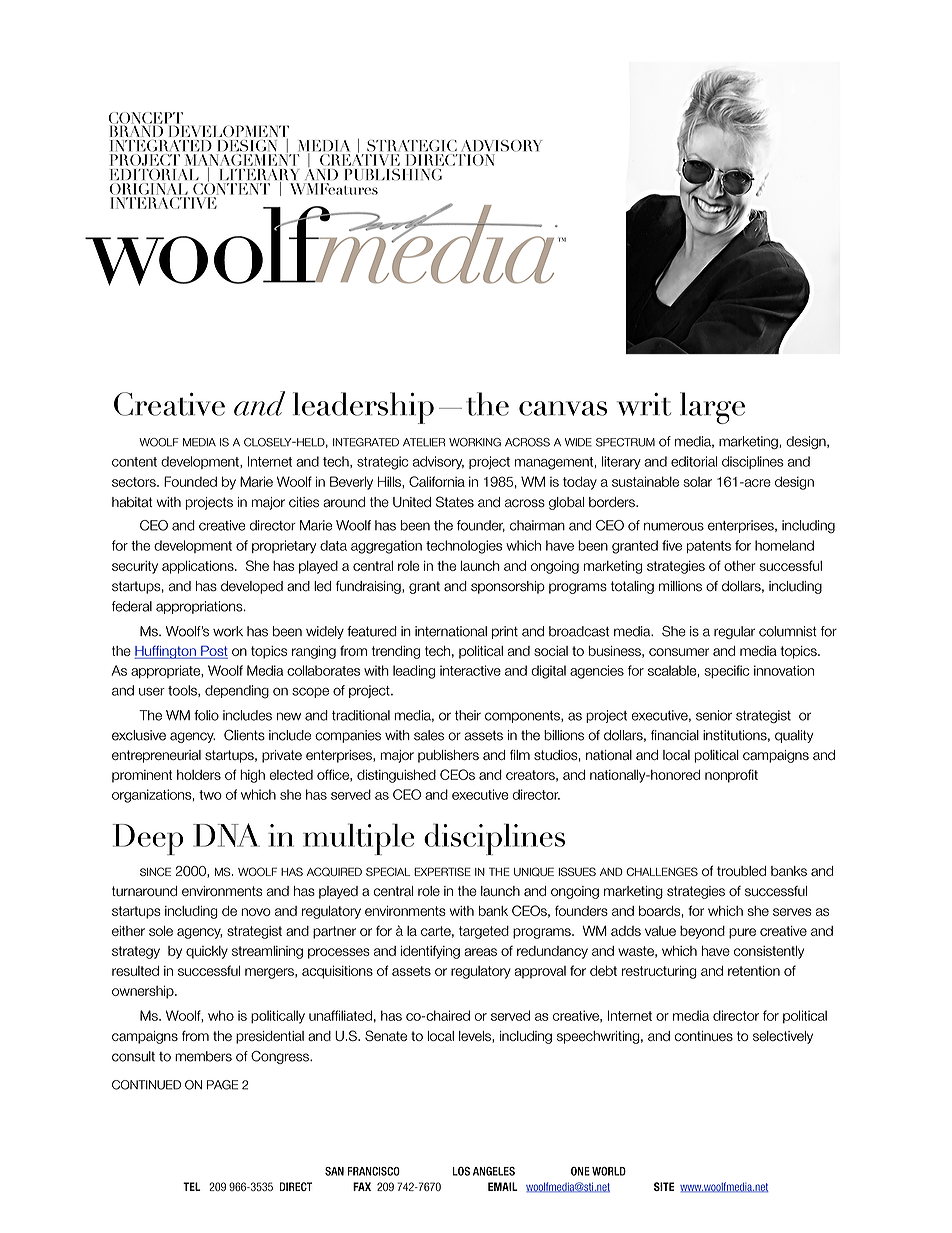 The height and width of the document is (1233, 952). Describe the element at coordinates (424, 442) in the document. I see `ATELIER` at that location.
